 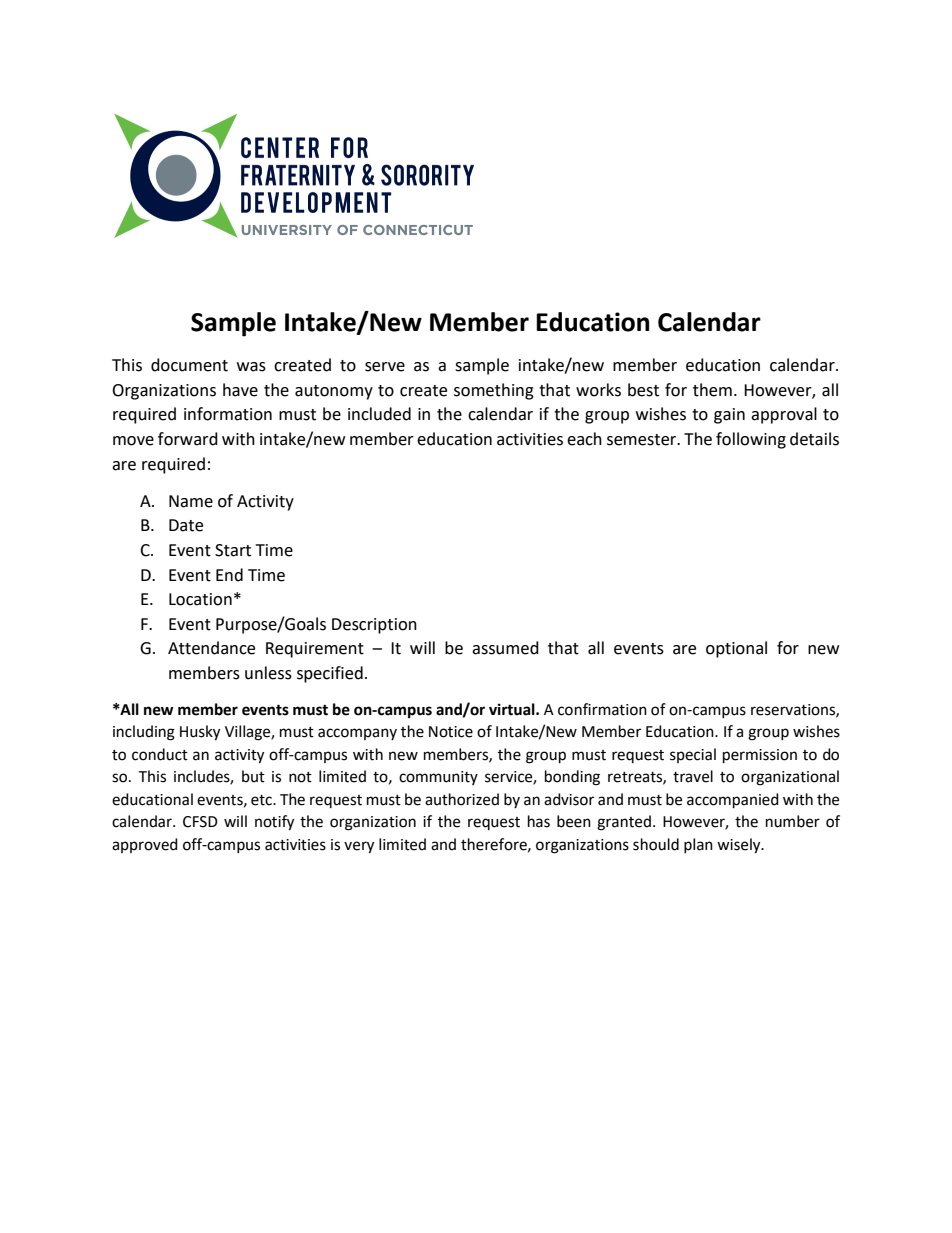 What do you see at coordinates (539, 821) in the document?
I see `has` at bounding box center [539, 821].
